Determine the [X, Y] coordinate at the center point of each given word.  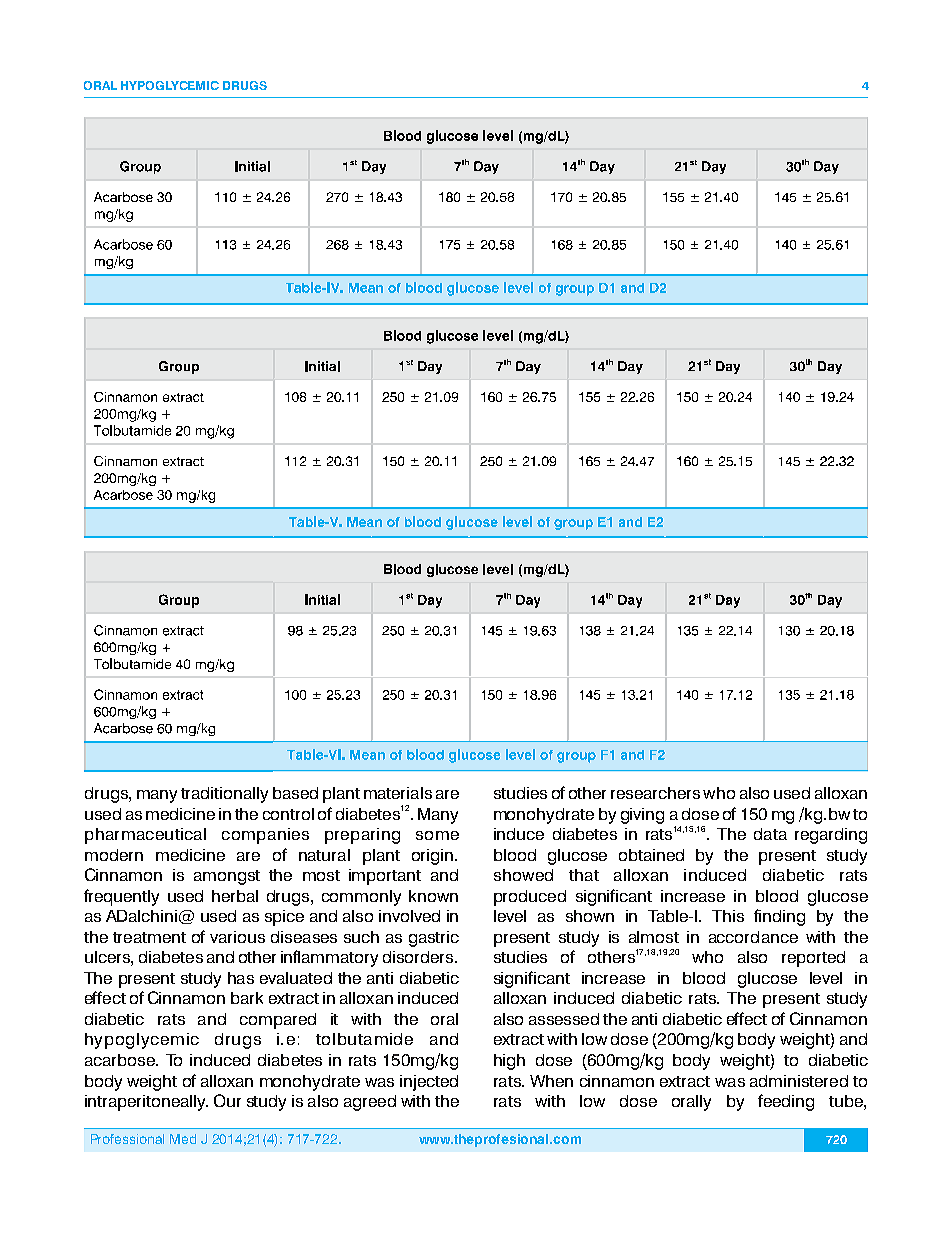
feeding [786, 1102]
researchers [655, 793]
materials [398, 793]
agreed [370, 1103]
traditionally [224, 795]
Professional [127, 1139]
